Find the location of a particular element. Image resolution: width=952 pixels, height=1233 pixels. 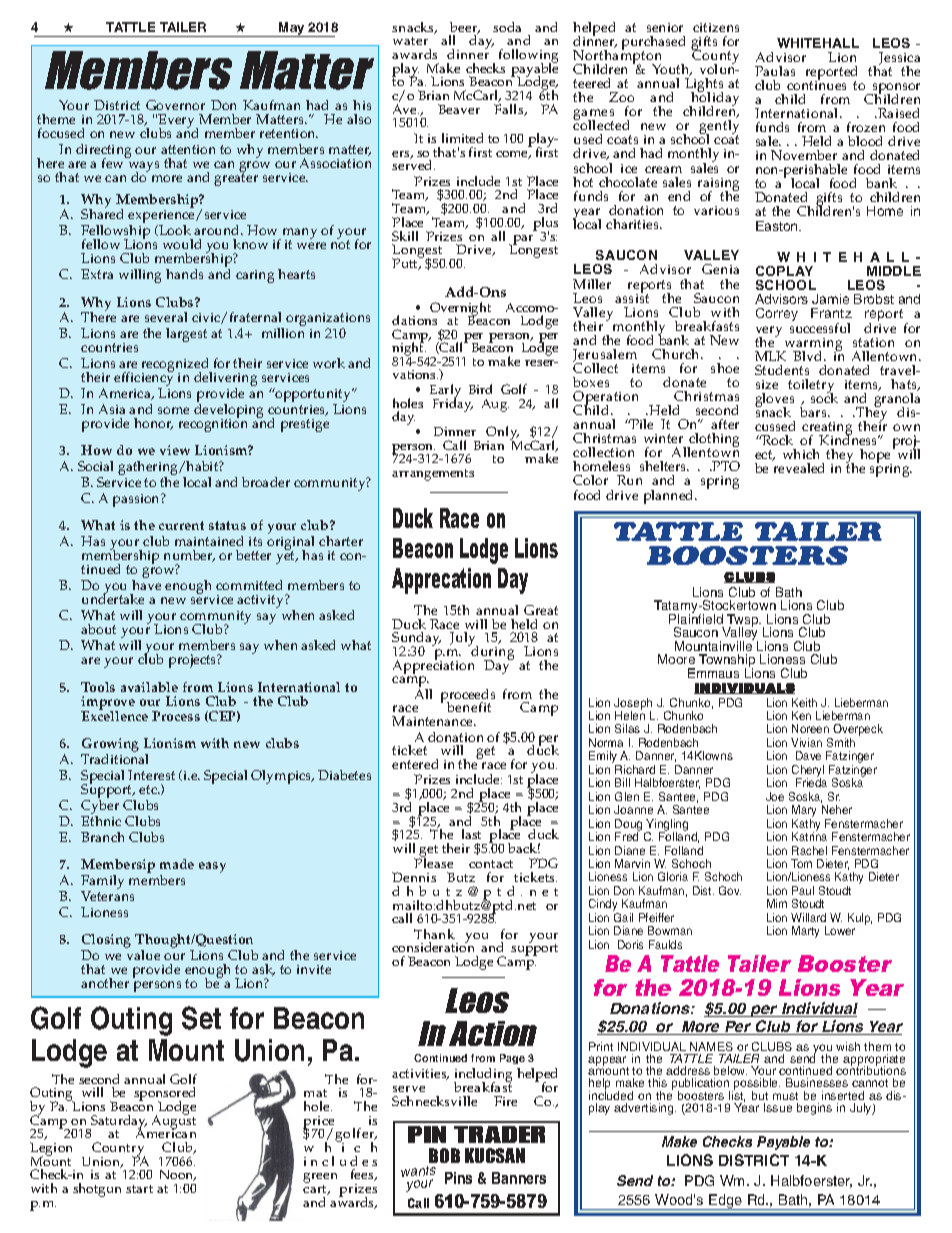

benefit is located at coordinates (469, 707).
